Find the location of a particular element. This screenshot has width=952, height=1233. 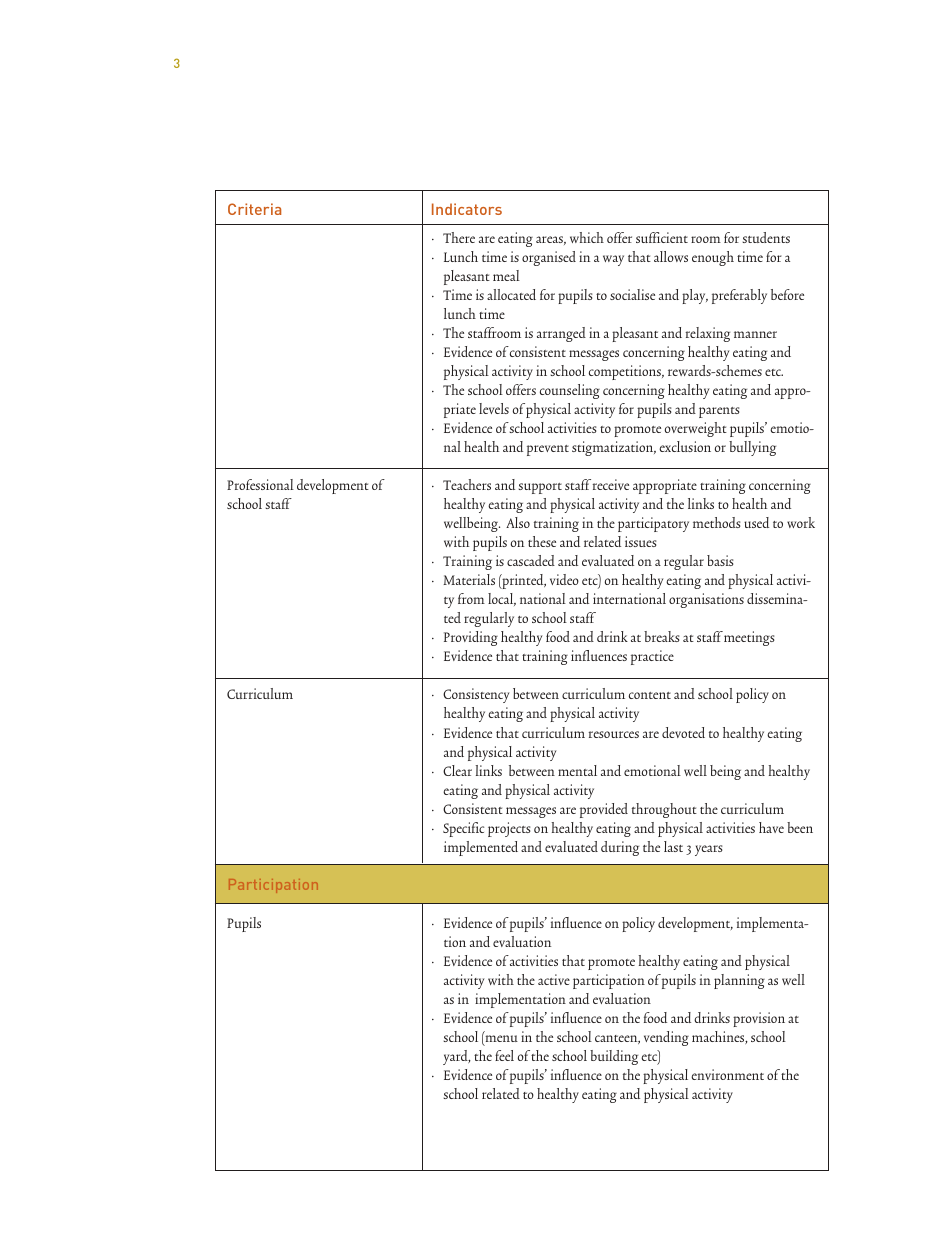

building is located at coordinates (614, 1057).
